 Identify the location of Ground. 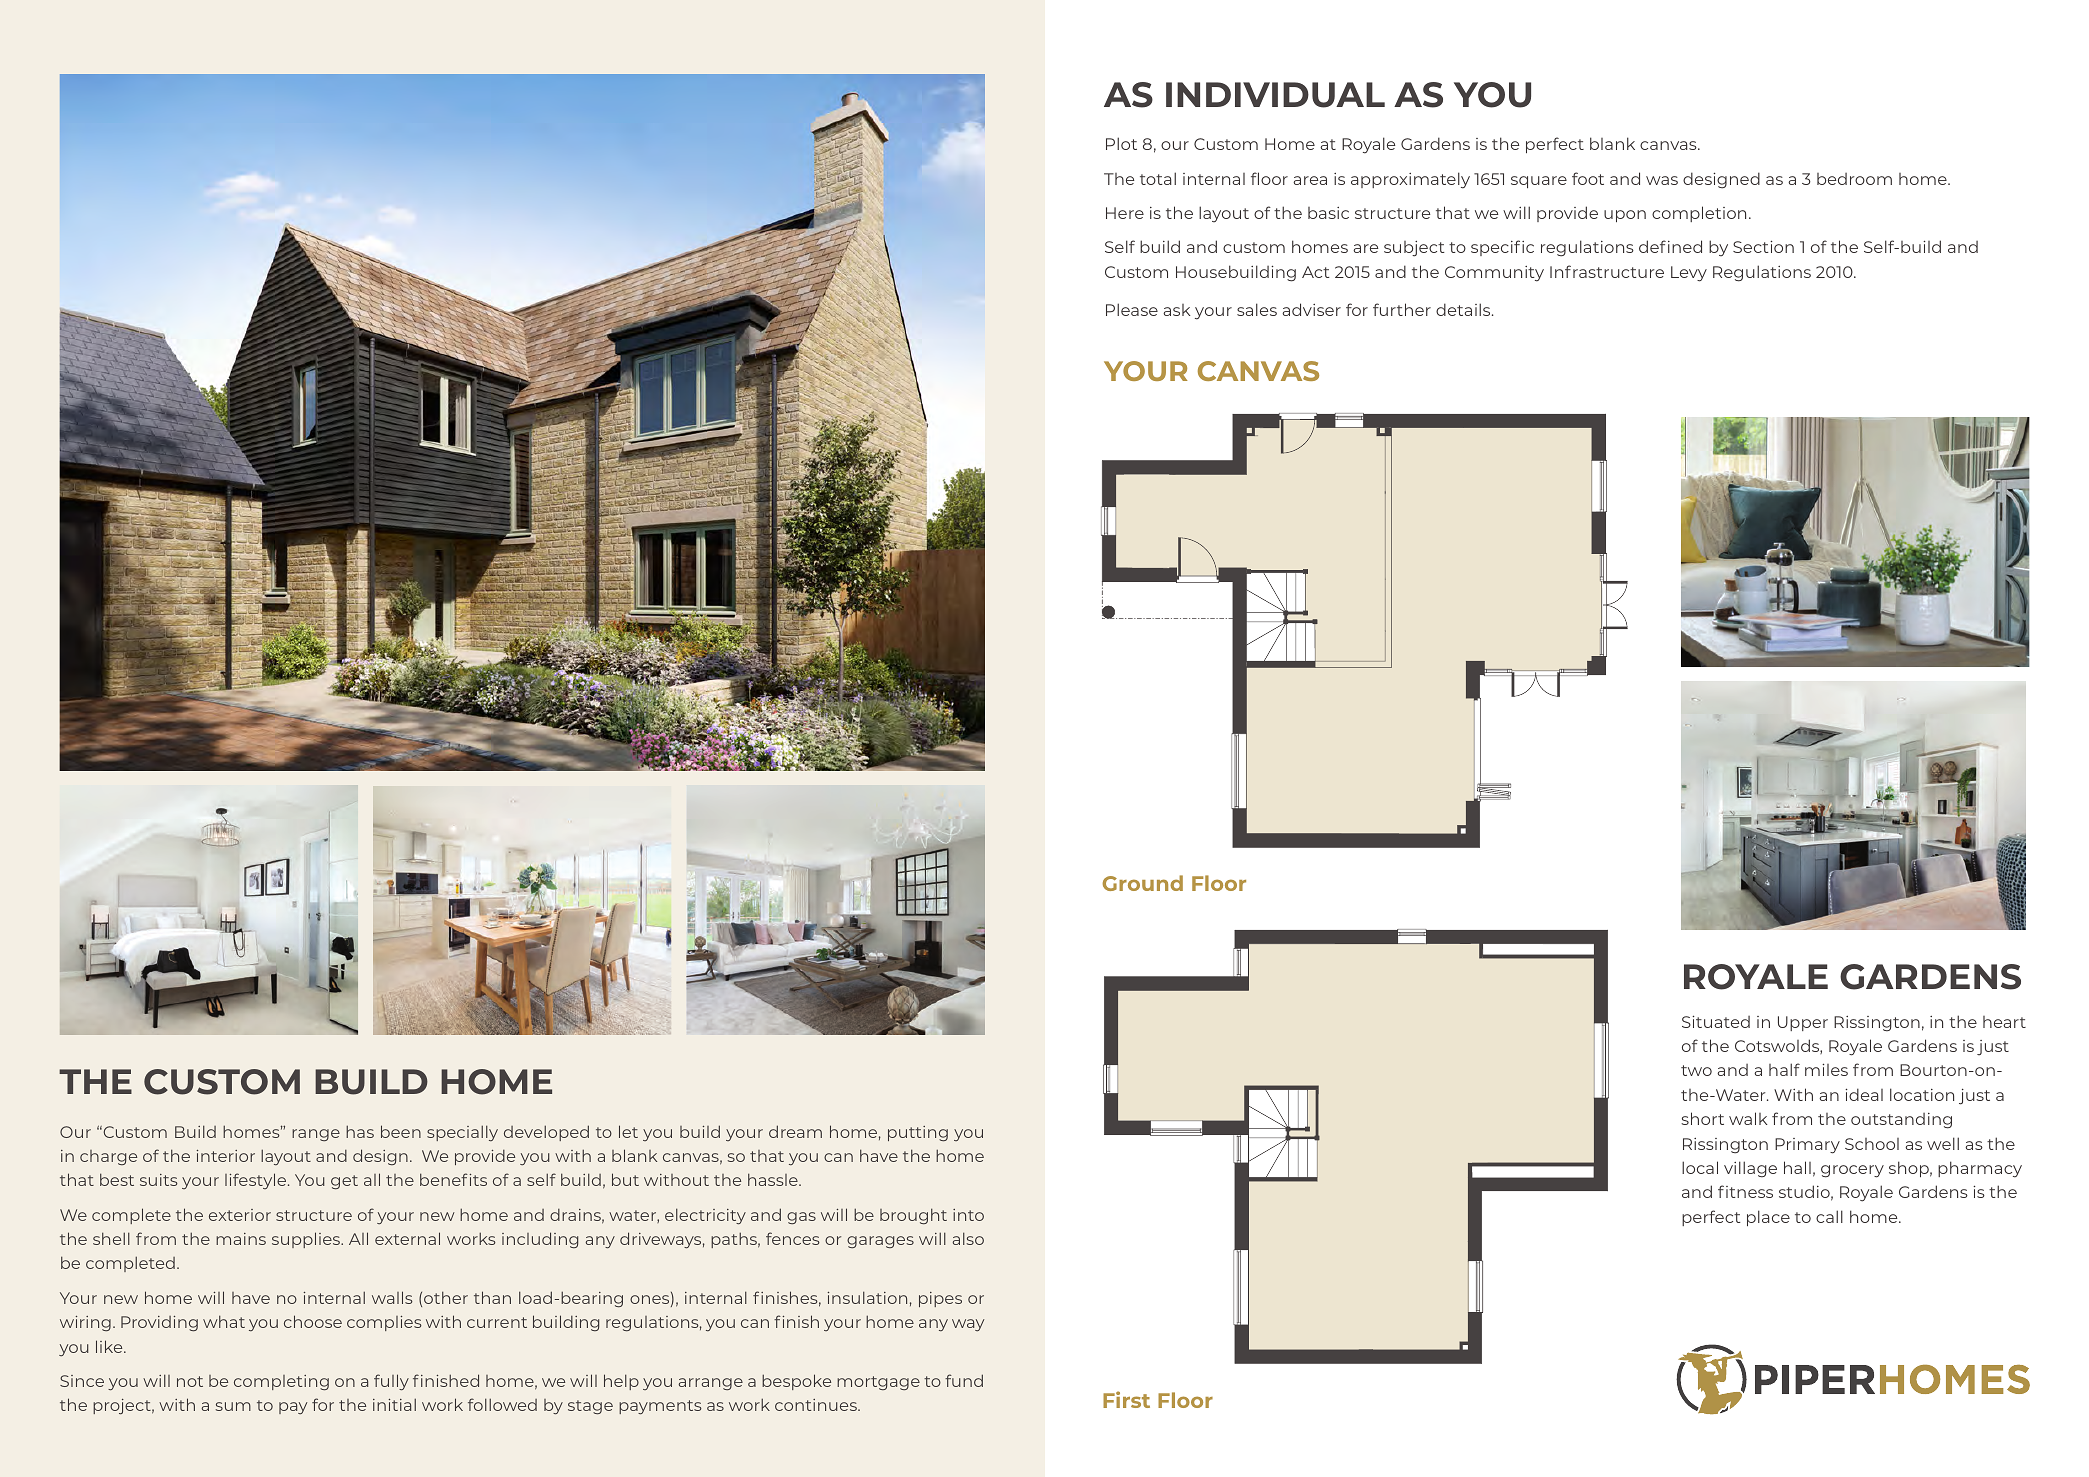
(1142, 883).
